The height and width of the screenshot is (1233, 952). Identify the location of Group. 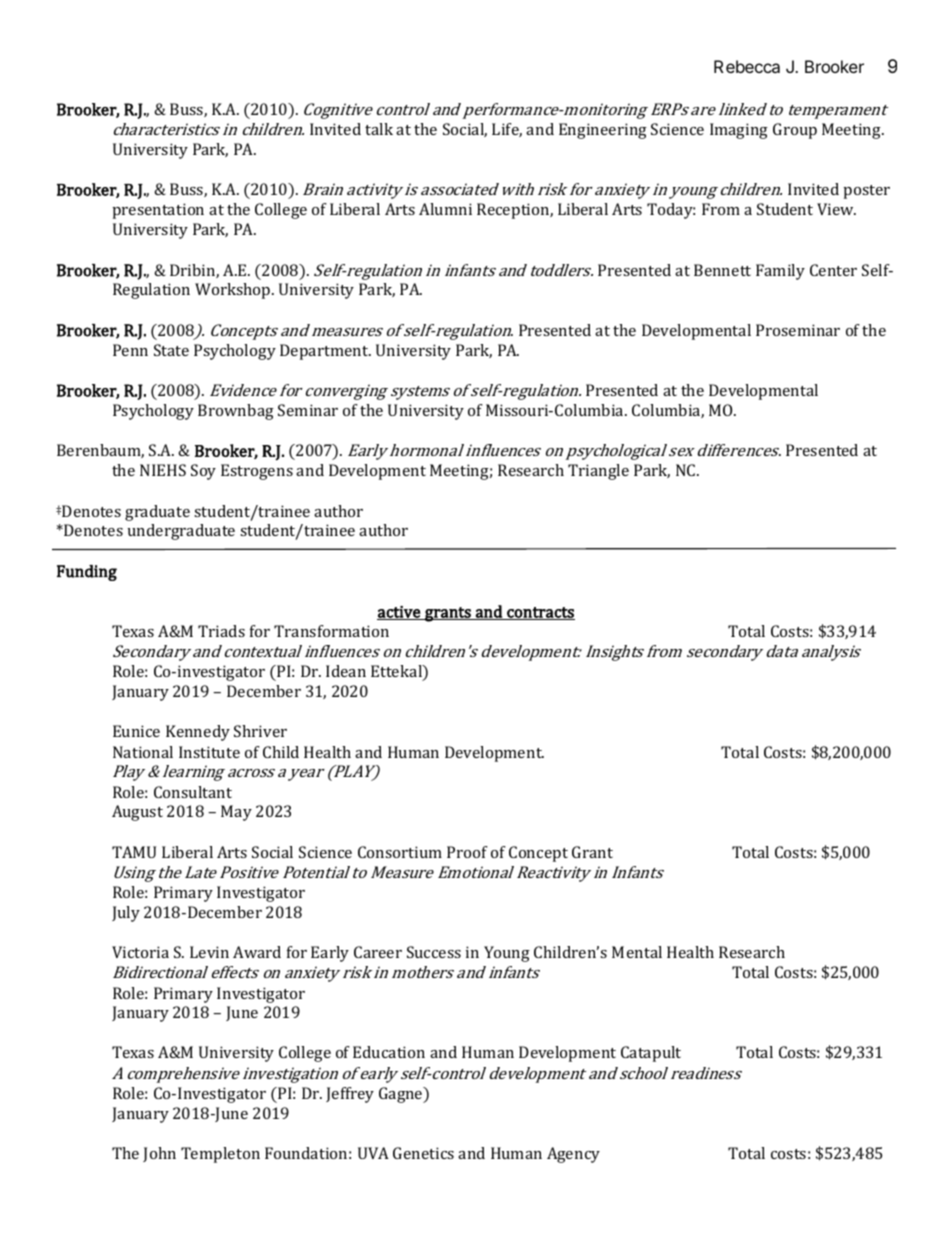
(795, 131).
